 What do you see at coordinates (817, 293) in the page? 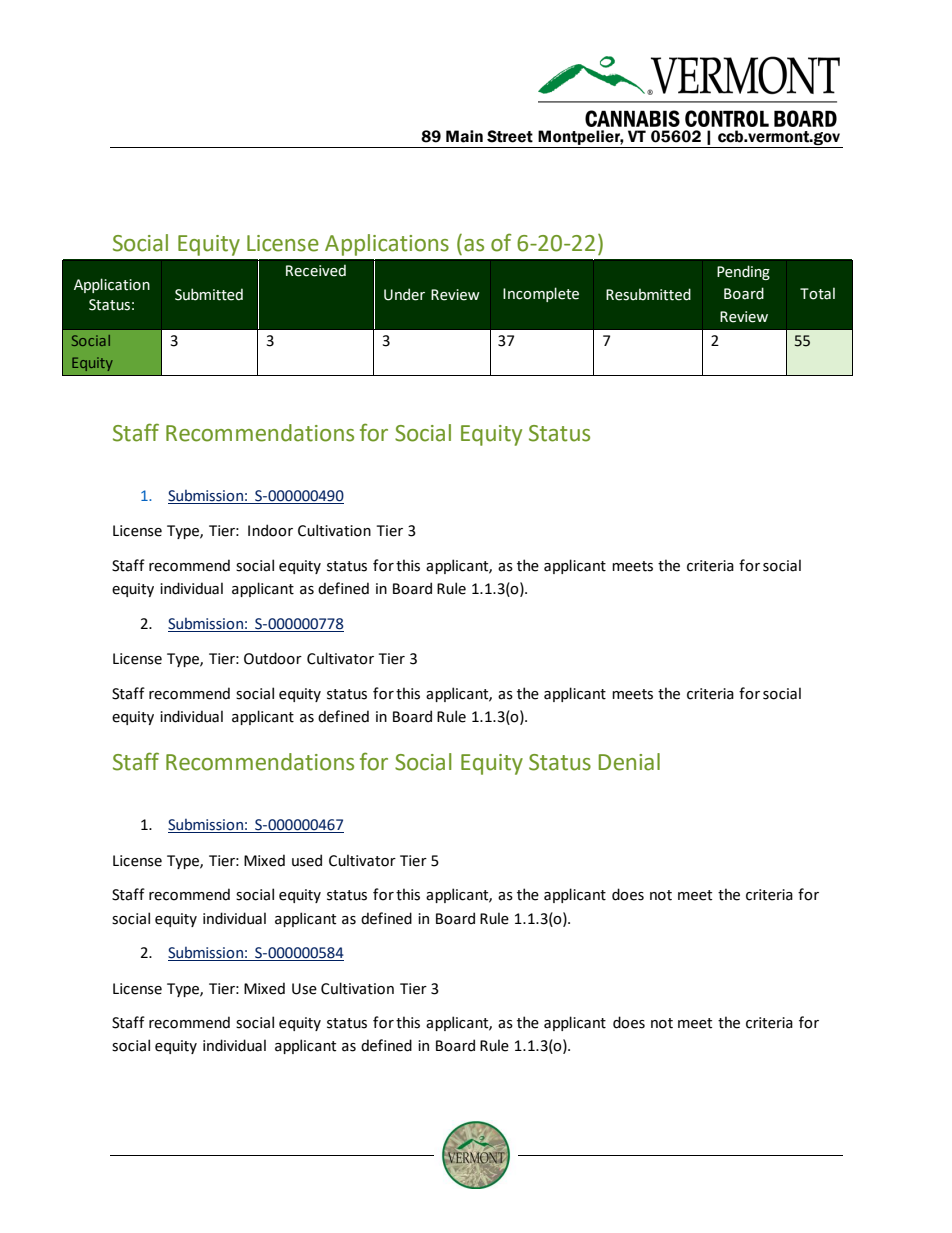
I see `Total` at bounding box center [817, 293].
